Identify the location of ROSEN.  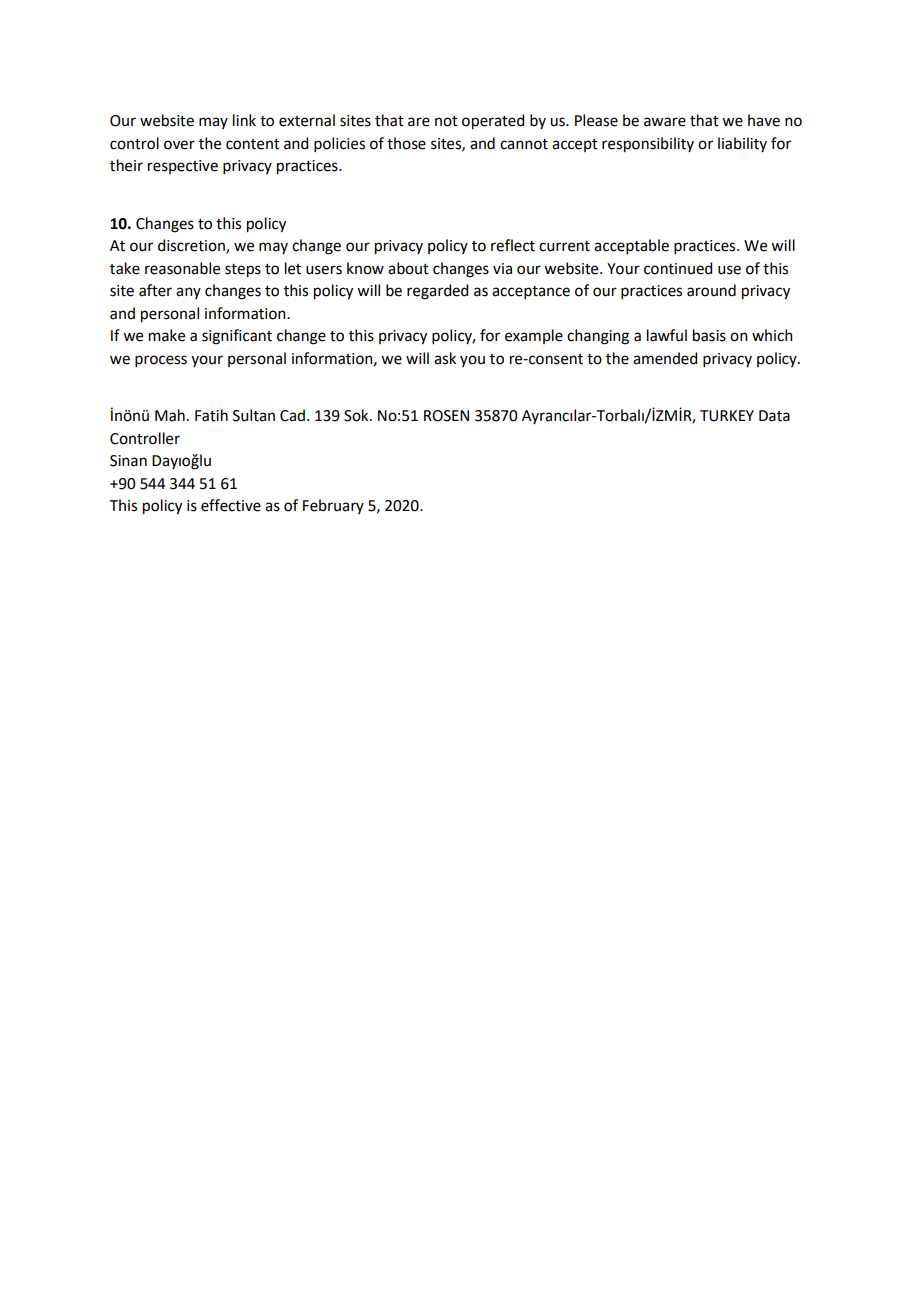
(446, 416).
